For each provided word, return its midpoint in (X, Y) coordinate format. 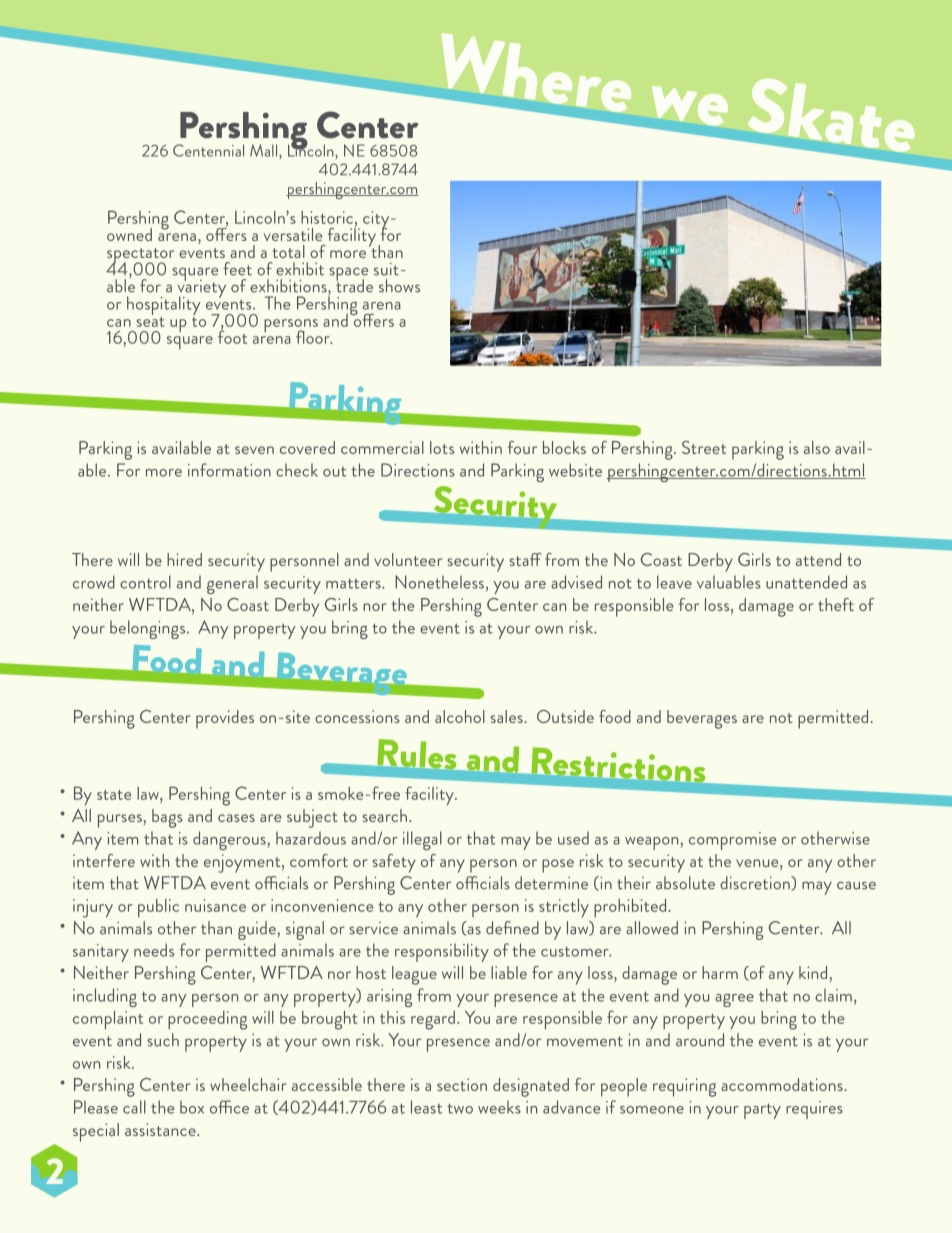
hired (184, 559)
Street (704, 447)
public (158, 908)
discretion (756, 883)
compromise (732, 841)
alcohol (460, 716)
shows (399, 286)
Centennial (208, 150)
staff (525, 559)
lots (442, 447)
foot (232, 336)
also (817, 447)
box (192, 1107)
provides (225, 719)
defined (512, 928)
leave (674, 582)
